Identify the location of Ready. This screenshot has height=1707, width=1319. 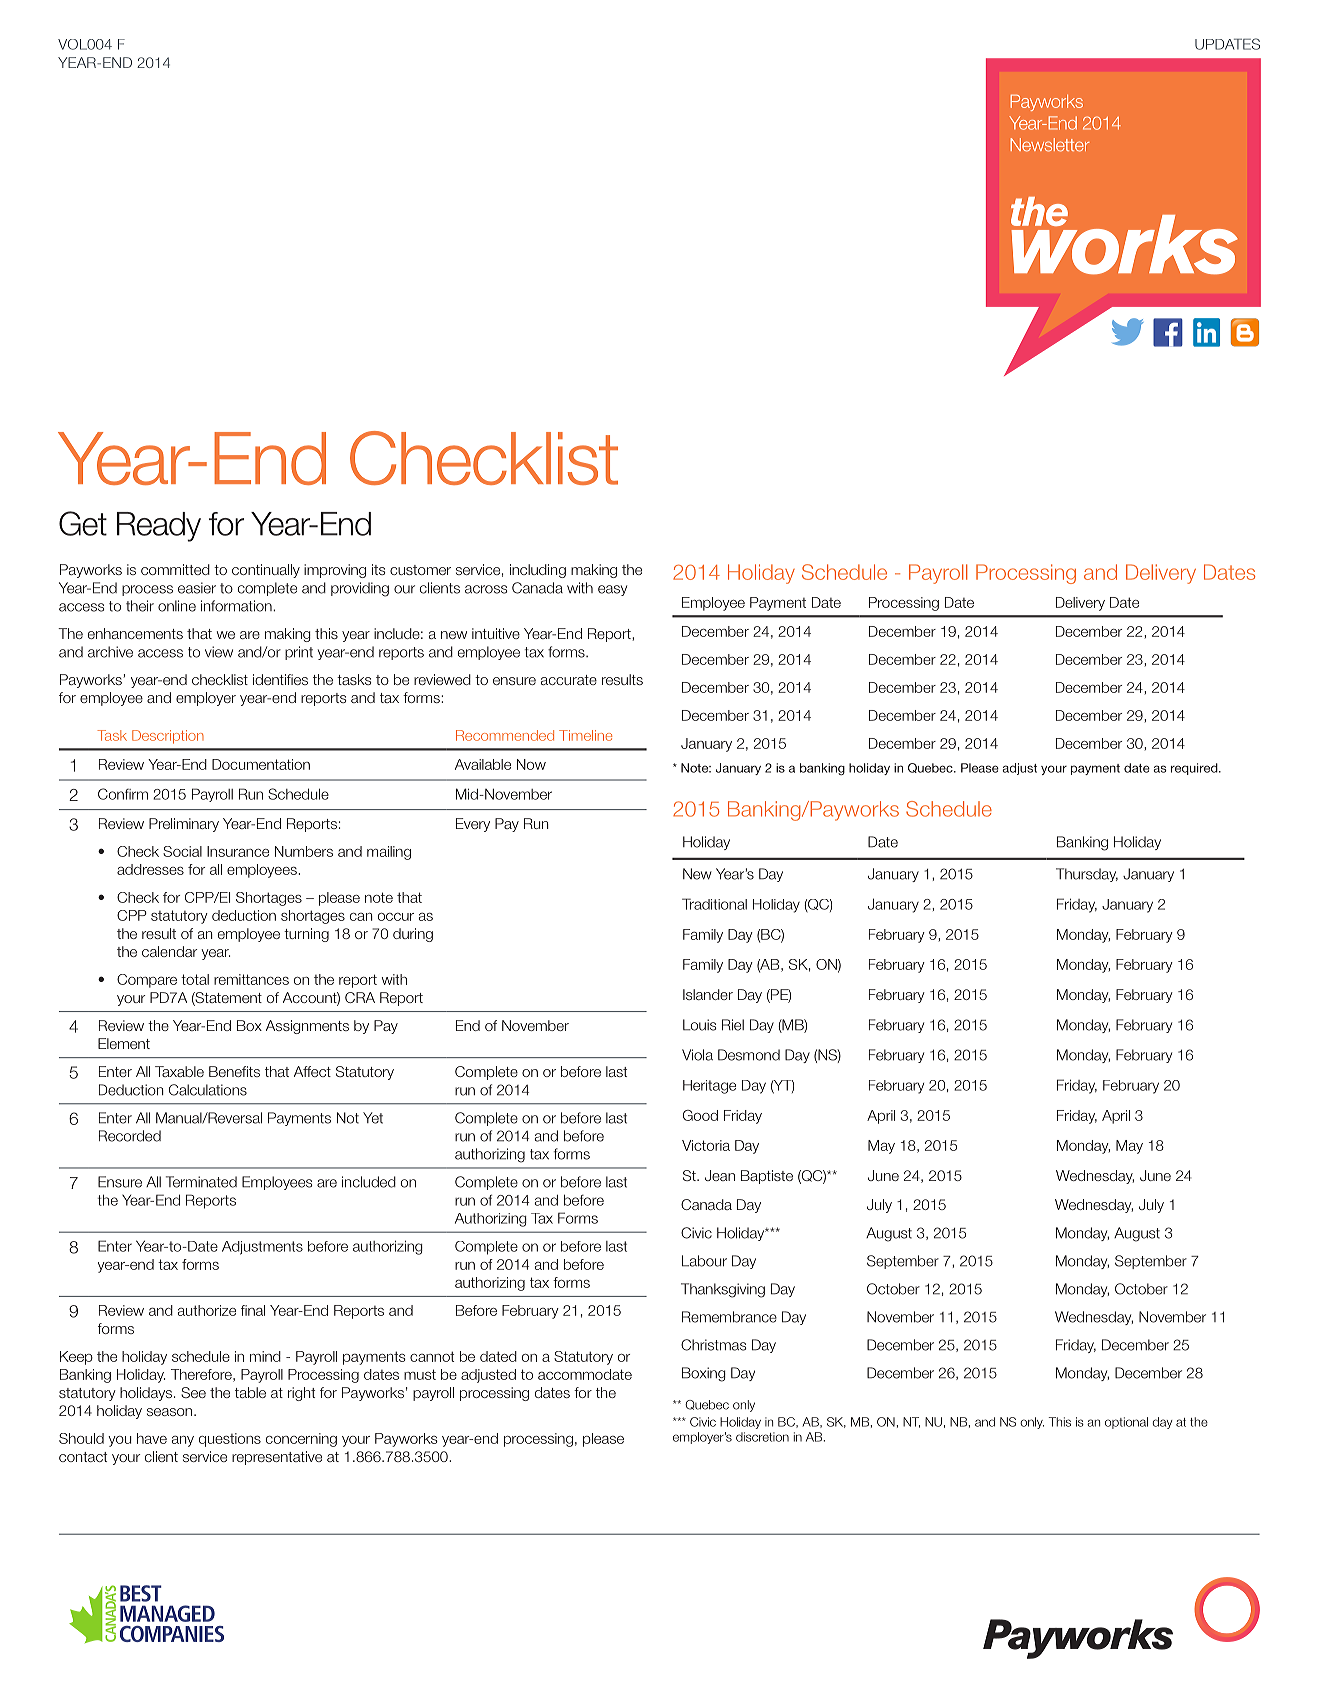
(159, 527).
